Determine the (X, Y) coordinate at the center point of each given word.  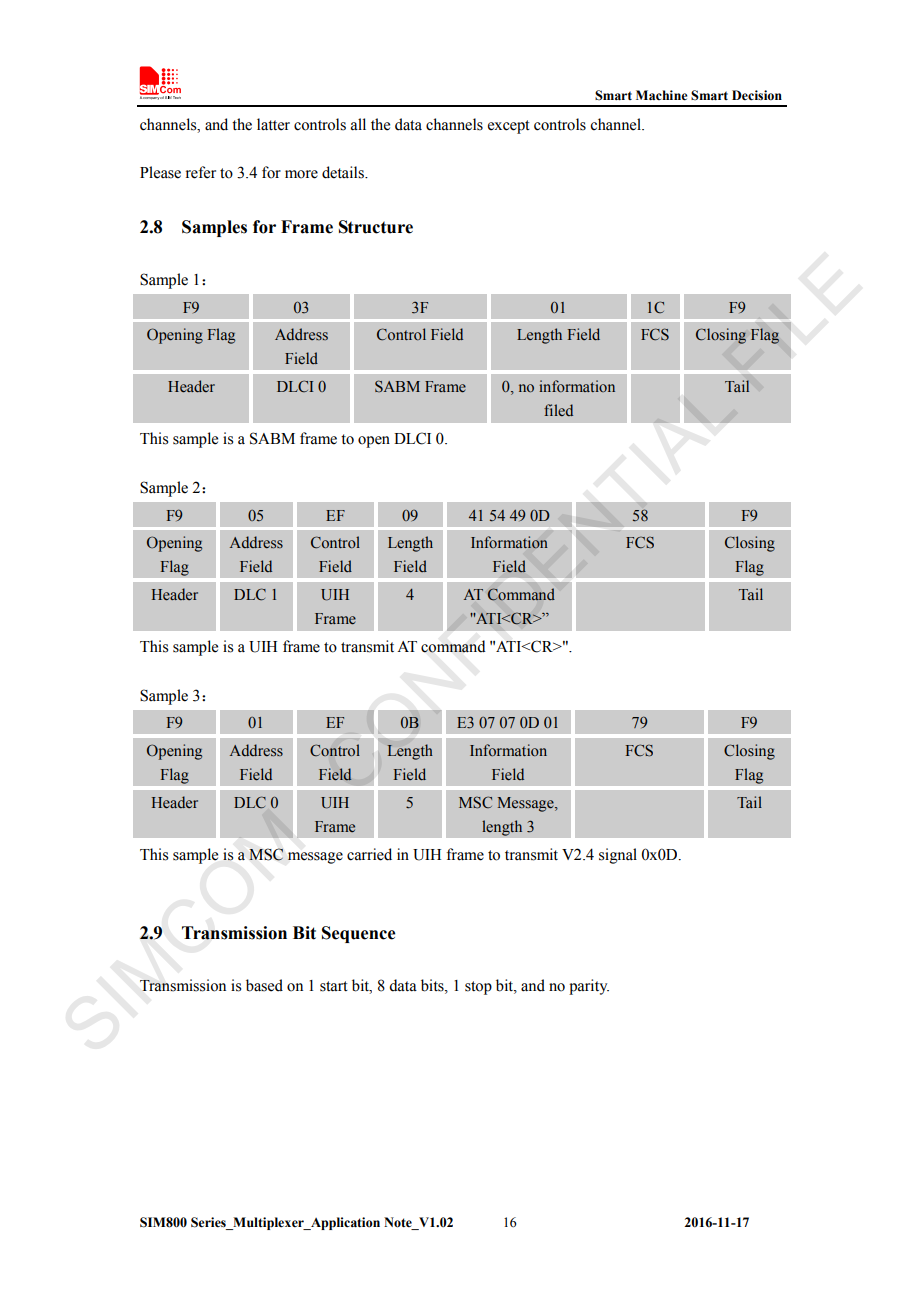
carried (369, 854)
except (509, 127)
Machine (661, 95)
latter (273, 124)
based (264, 985)
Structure (376, 227)
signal (618, 856)
